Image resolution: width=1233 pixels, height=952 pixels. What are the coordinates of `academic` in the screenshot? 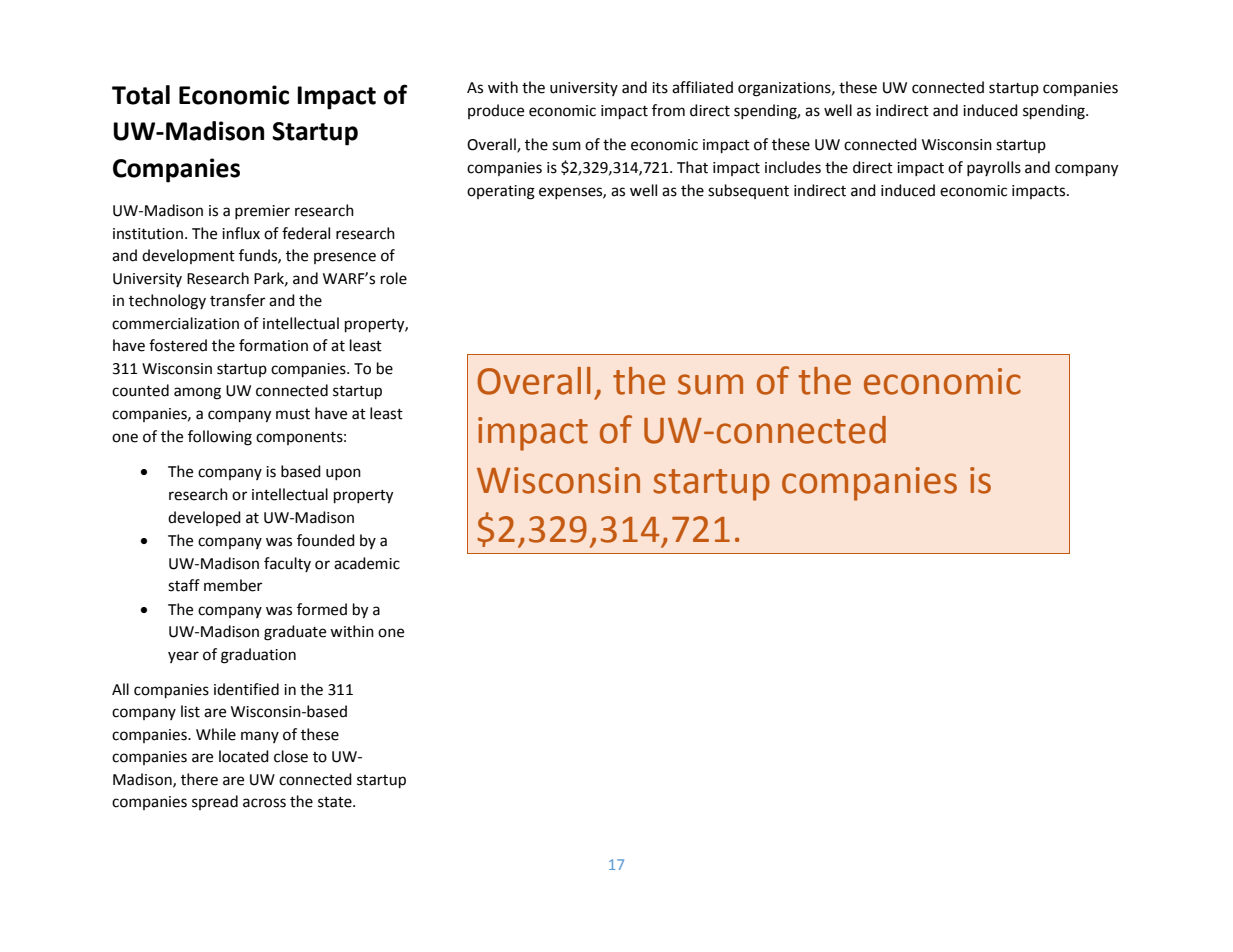 It's located at (367, 563).
